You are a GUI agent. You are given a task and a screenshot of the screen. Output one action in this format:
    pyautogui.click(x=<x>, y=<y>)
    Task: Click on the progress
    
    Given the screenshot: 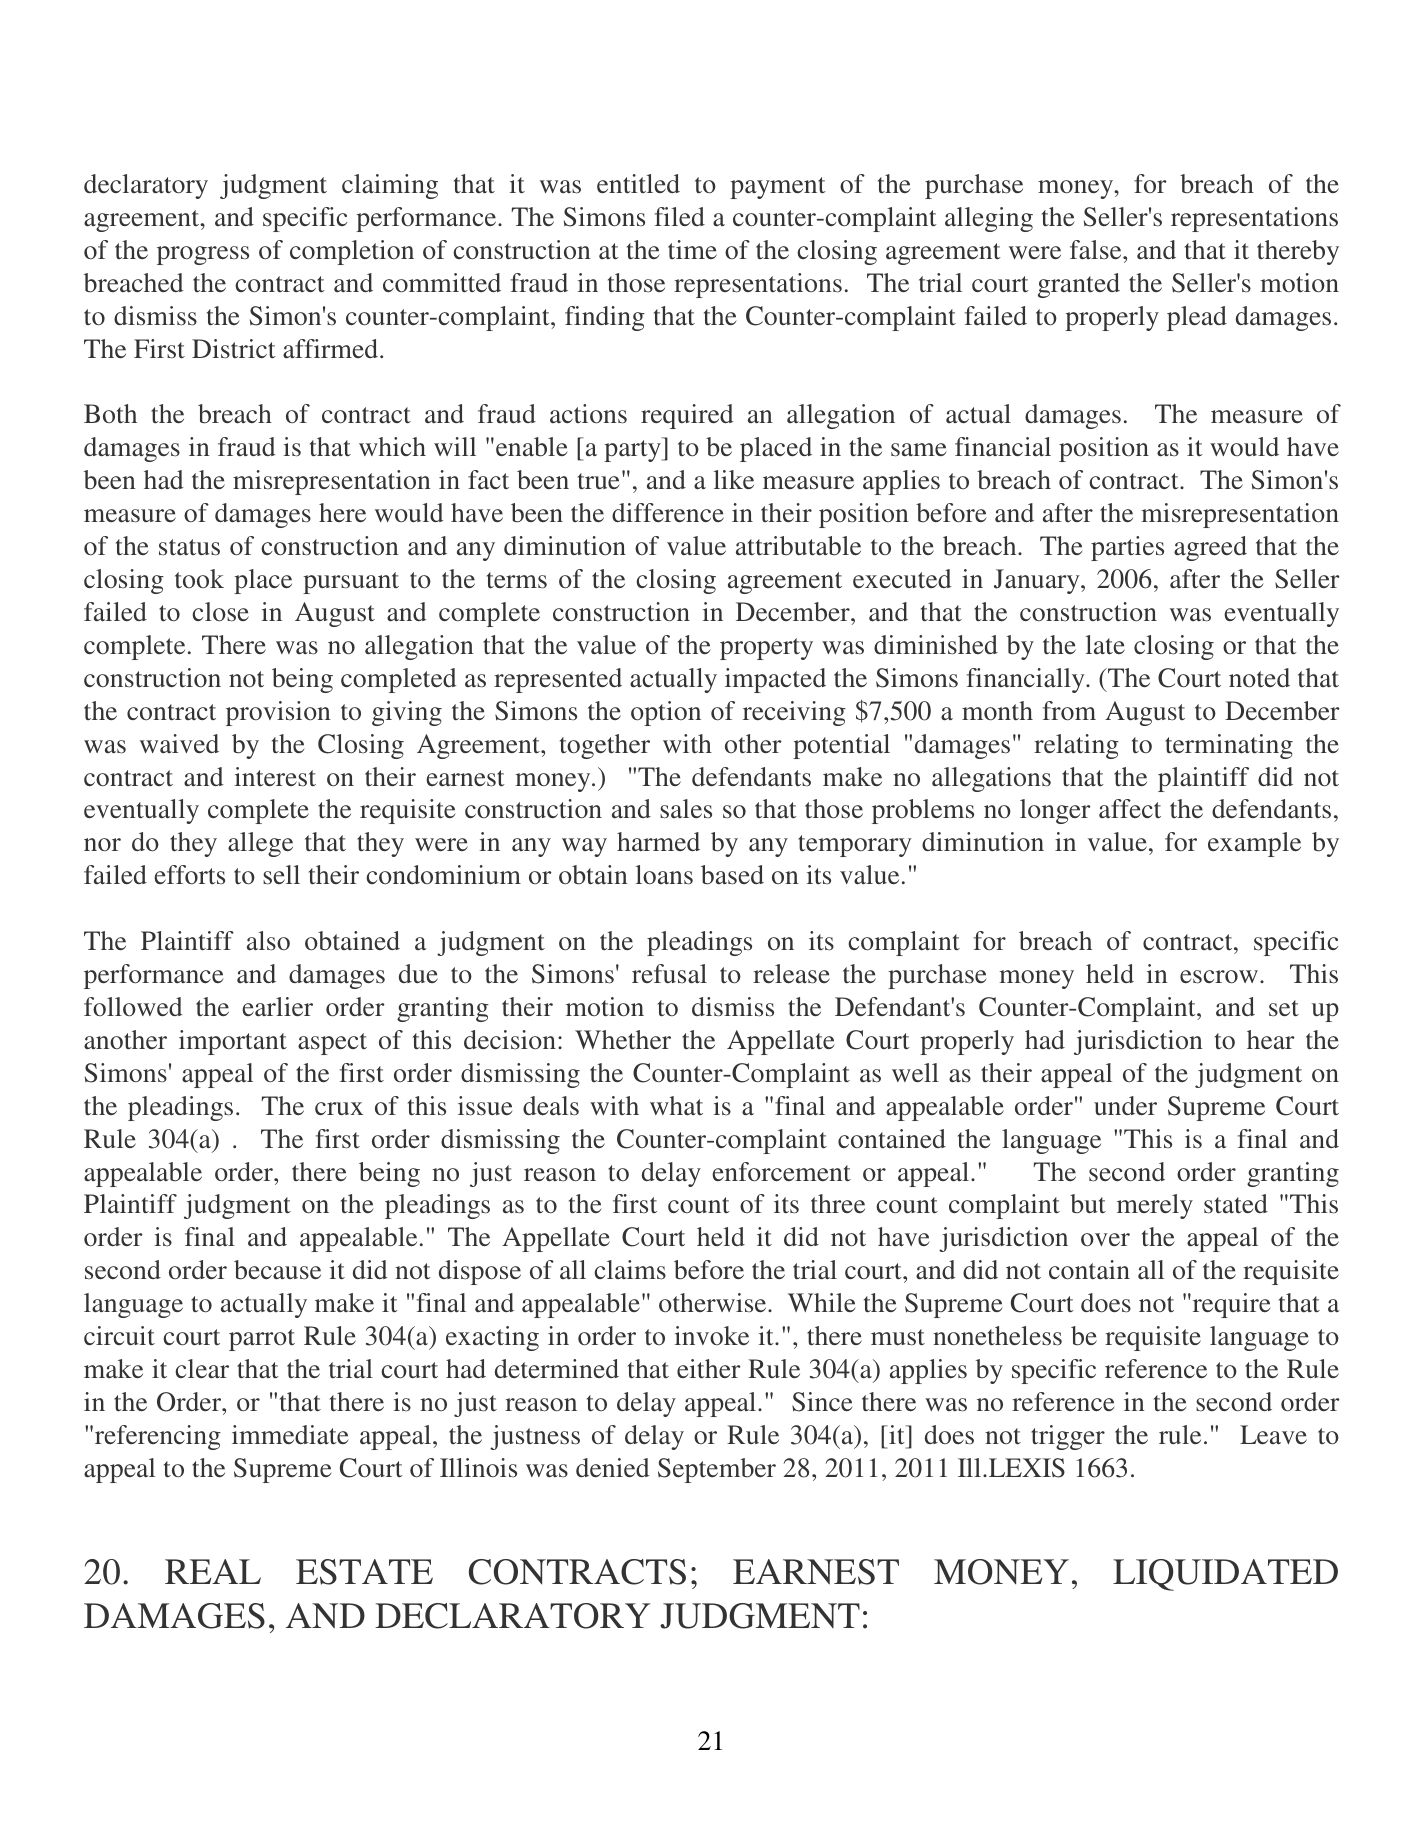 What is the action you would take?
    pyautogui.click(x=203, y=255)
